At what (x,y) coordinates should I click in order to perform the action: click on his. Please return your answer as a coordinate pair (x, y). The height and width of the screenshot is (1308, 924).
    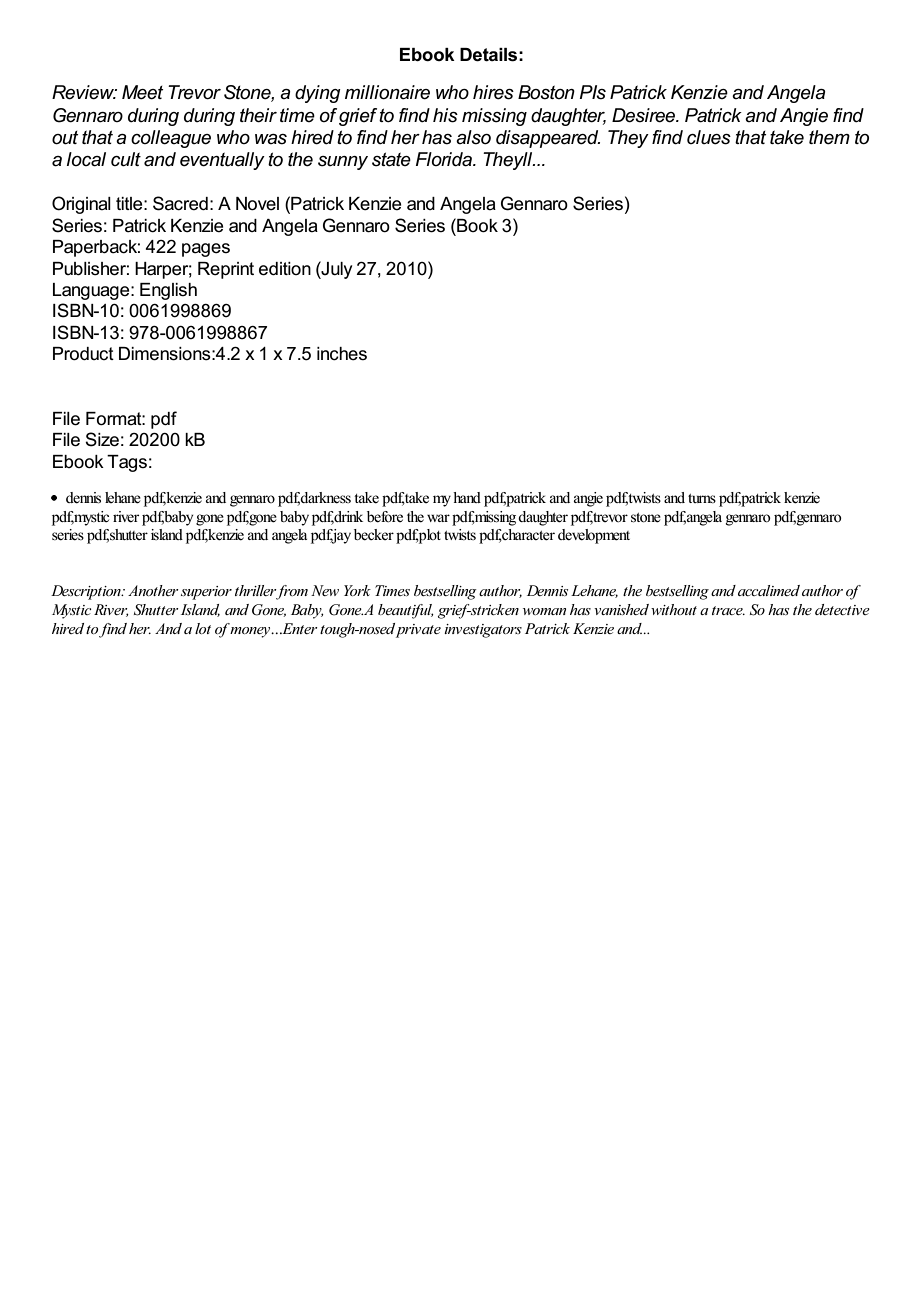
    Looking at the image, I should click on (445, 115).
